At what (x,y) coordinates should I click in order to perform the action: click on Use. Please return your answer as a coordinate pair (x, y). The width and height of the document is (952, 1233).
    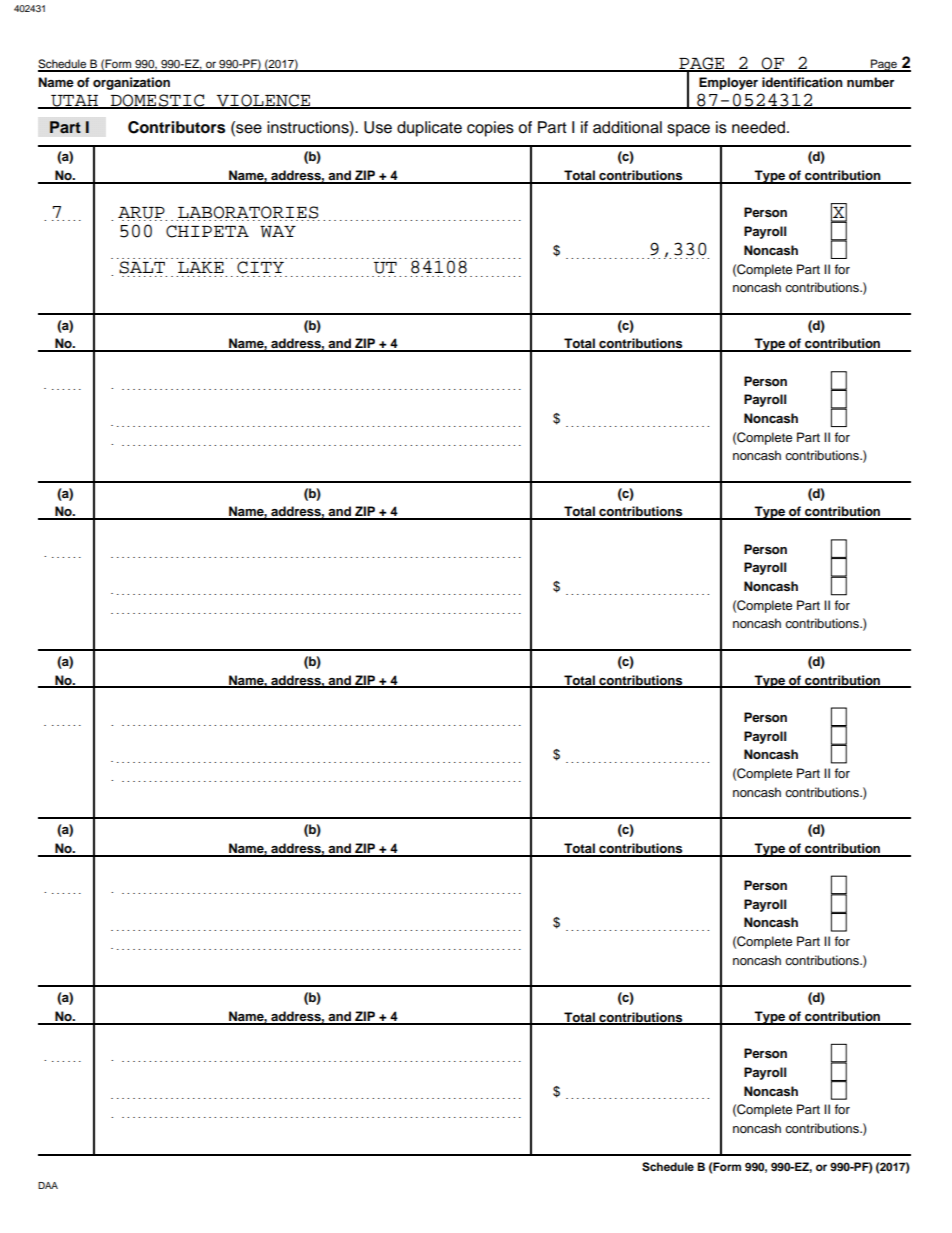
    Looking at the image, I should click on (378, 127).
